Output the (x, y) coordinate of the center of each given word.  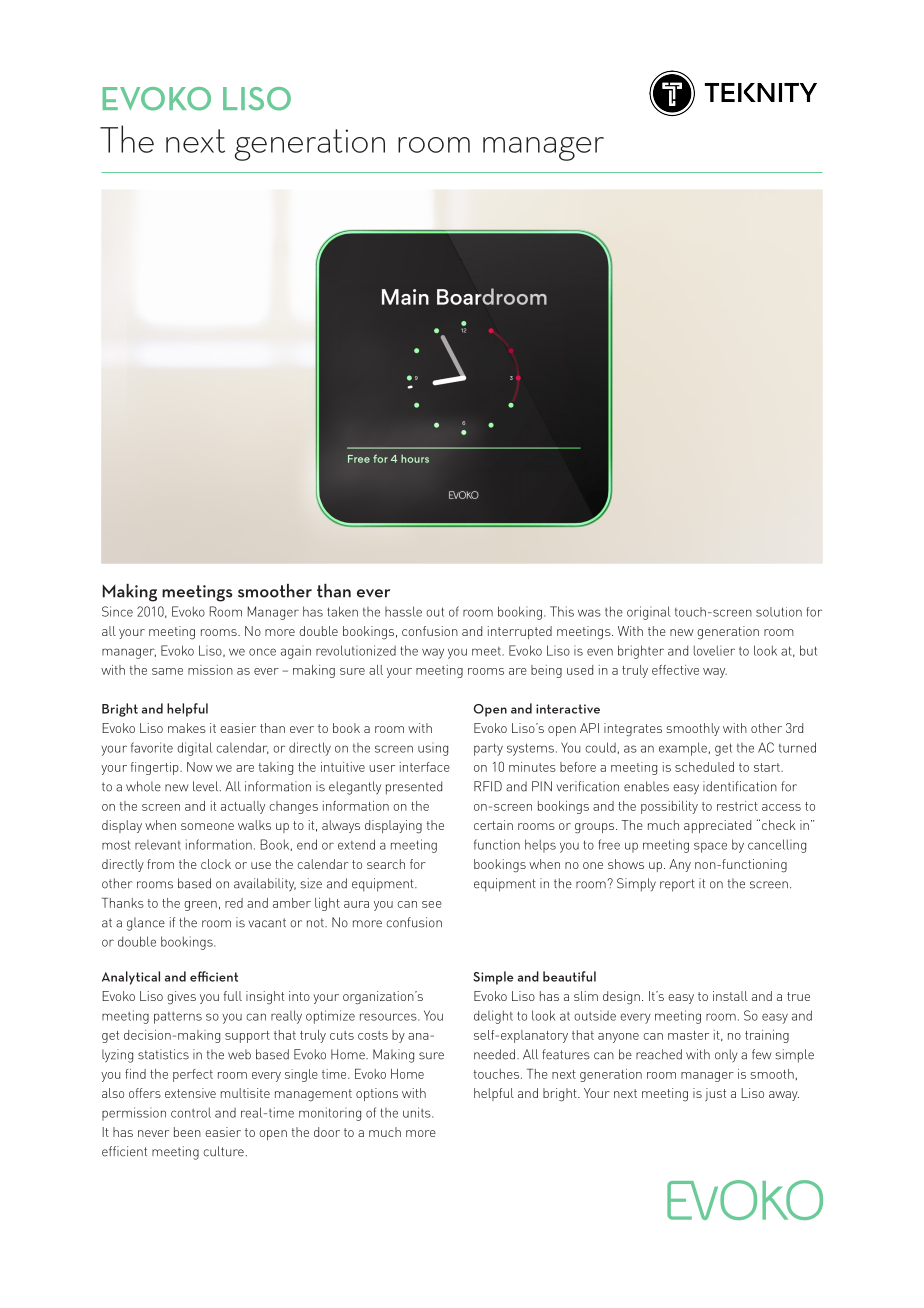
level (207, 786)
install (730, 996)
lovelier (714, 650)
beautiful (569, 976)
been (187, 1132)
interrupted (520, 632)
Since (117, 611)
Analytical (131, 978)
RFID (488, 786)
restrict (737, 806)
